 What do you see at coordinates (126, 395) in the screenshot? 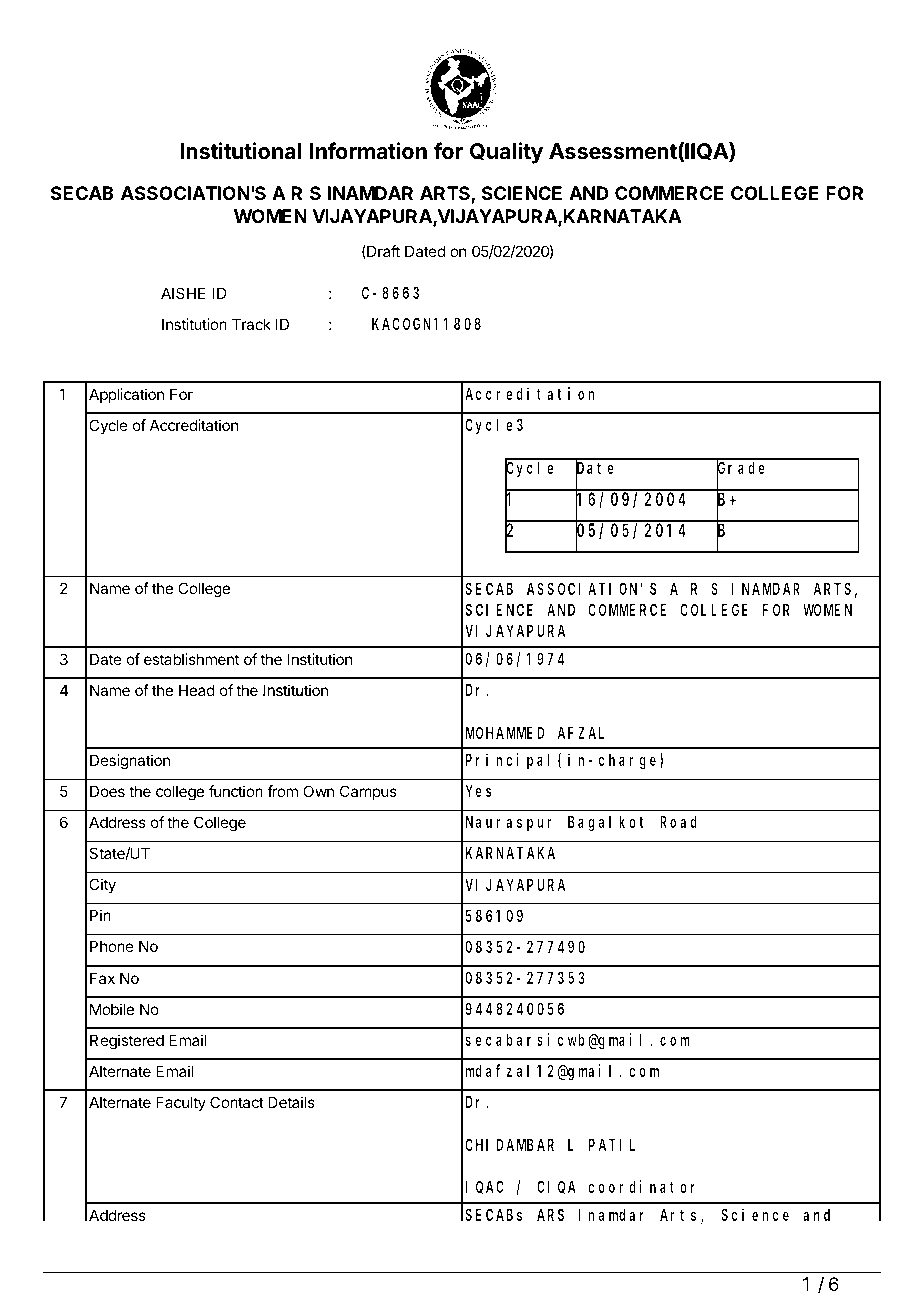
I see `Application` at bounding box center [126, 395].
